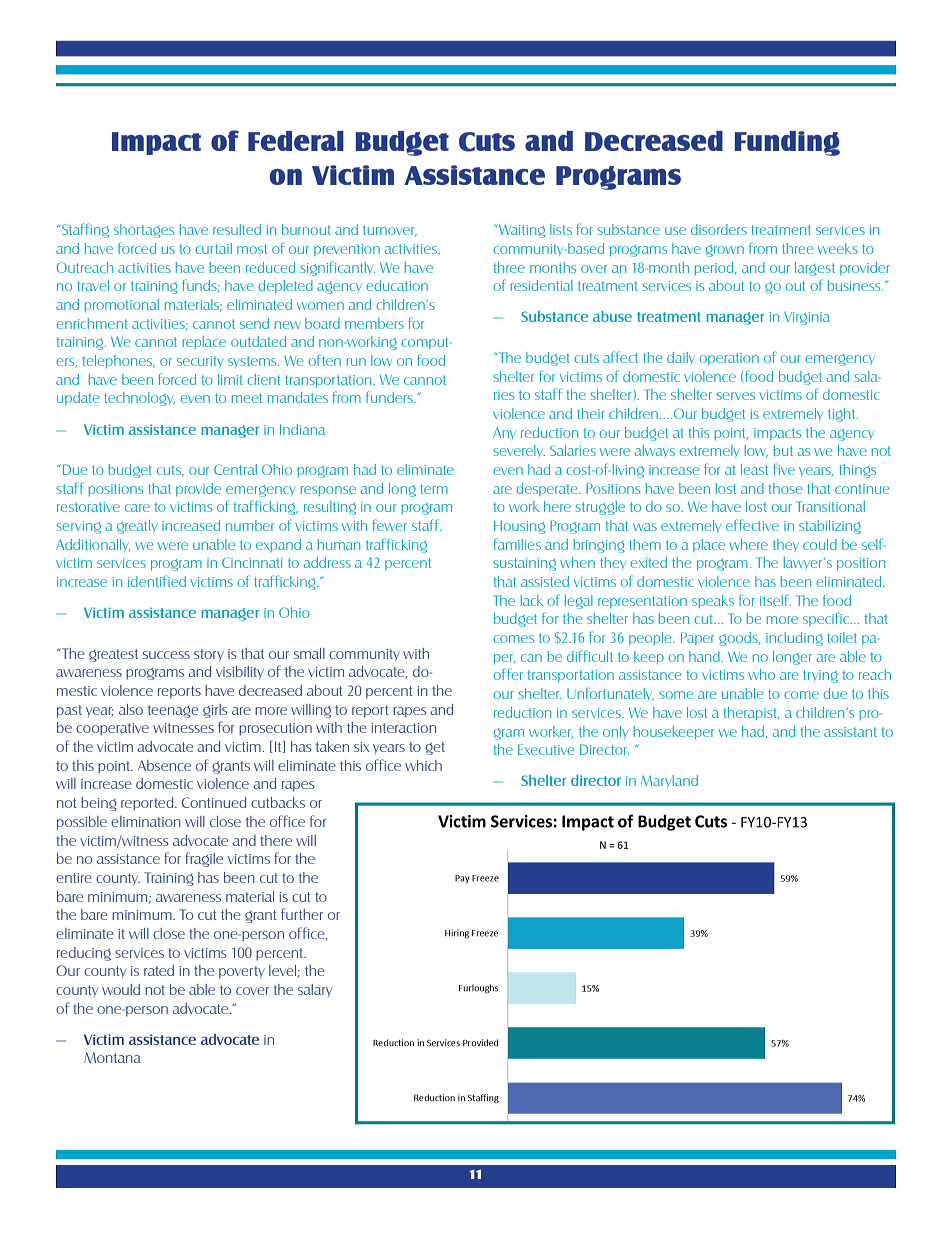 The height and width of the screenshot is (1233, 952). I want to click on Waiting, so click(522, 231).
